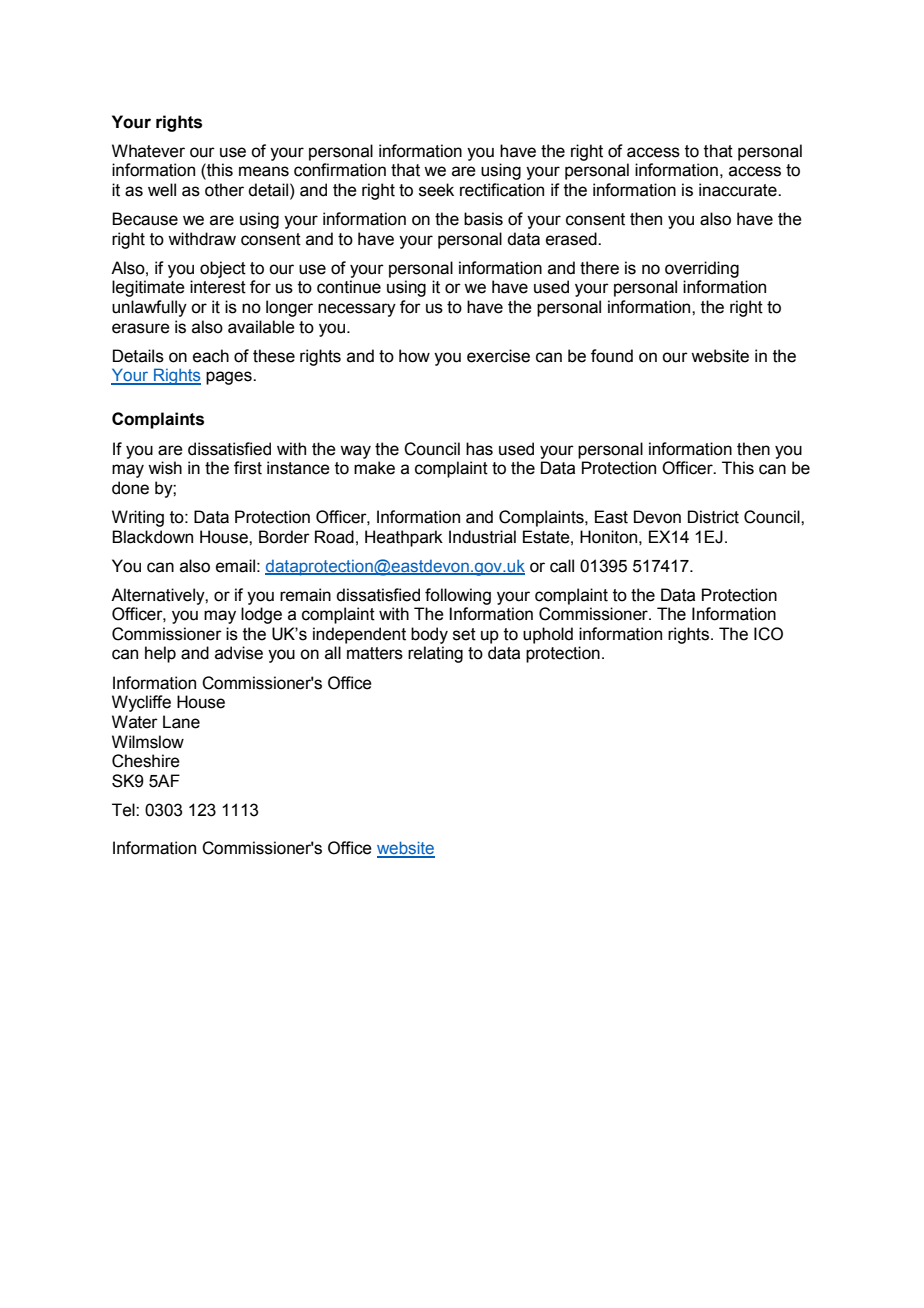 Image resolution: width=924 pixels, height=1308 pixels. I want to click on other, so click(224, 190).
